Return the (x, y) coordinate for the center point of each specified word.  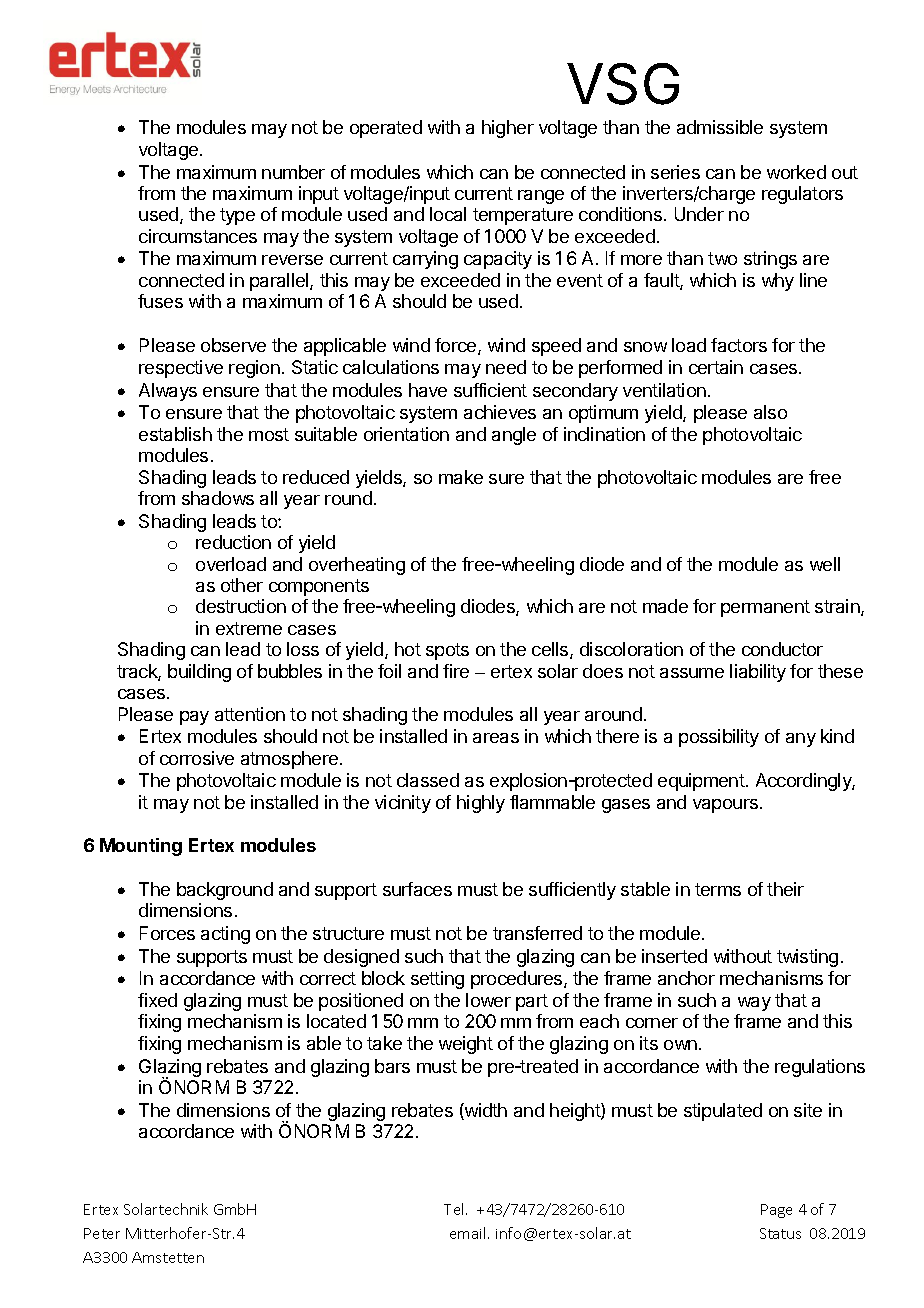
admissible (720, 127)
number (293, 172)
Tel (455, 1209)
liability (758, 673)
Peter (102, 1233)
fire (456, 671)
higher (508, 129)
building (199, 673)
